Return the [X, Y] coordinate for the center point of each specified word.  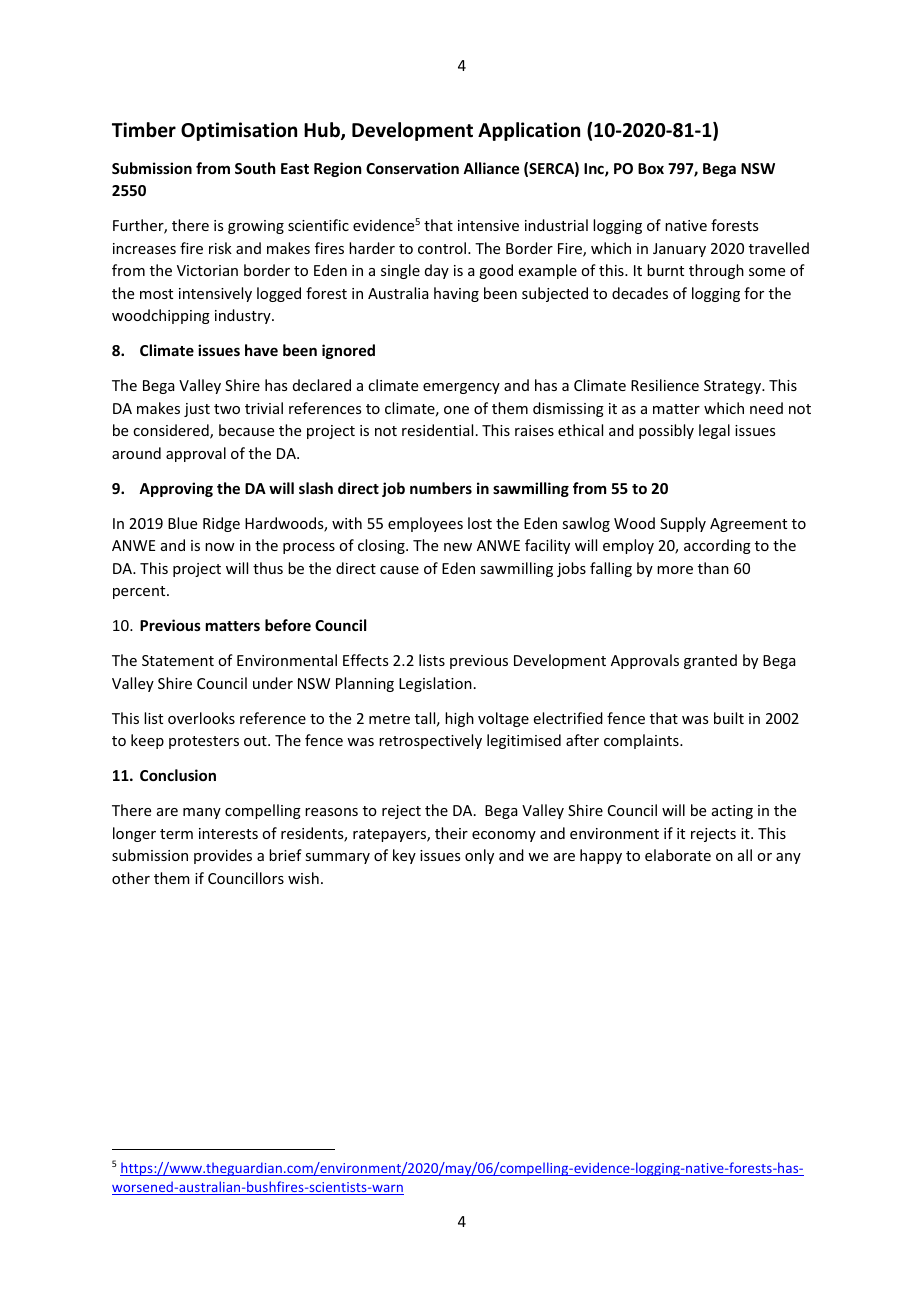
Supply [683, 524]
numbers [441, 488]
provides [223, 856]
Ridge [221, 524]
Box [651, 168]
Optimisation [239, 131]
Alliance [491, 168]
